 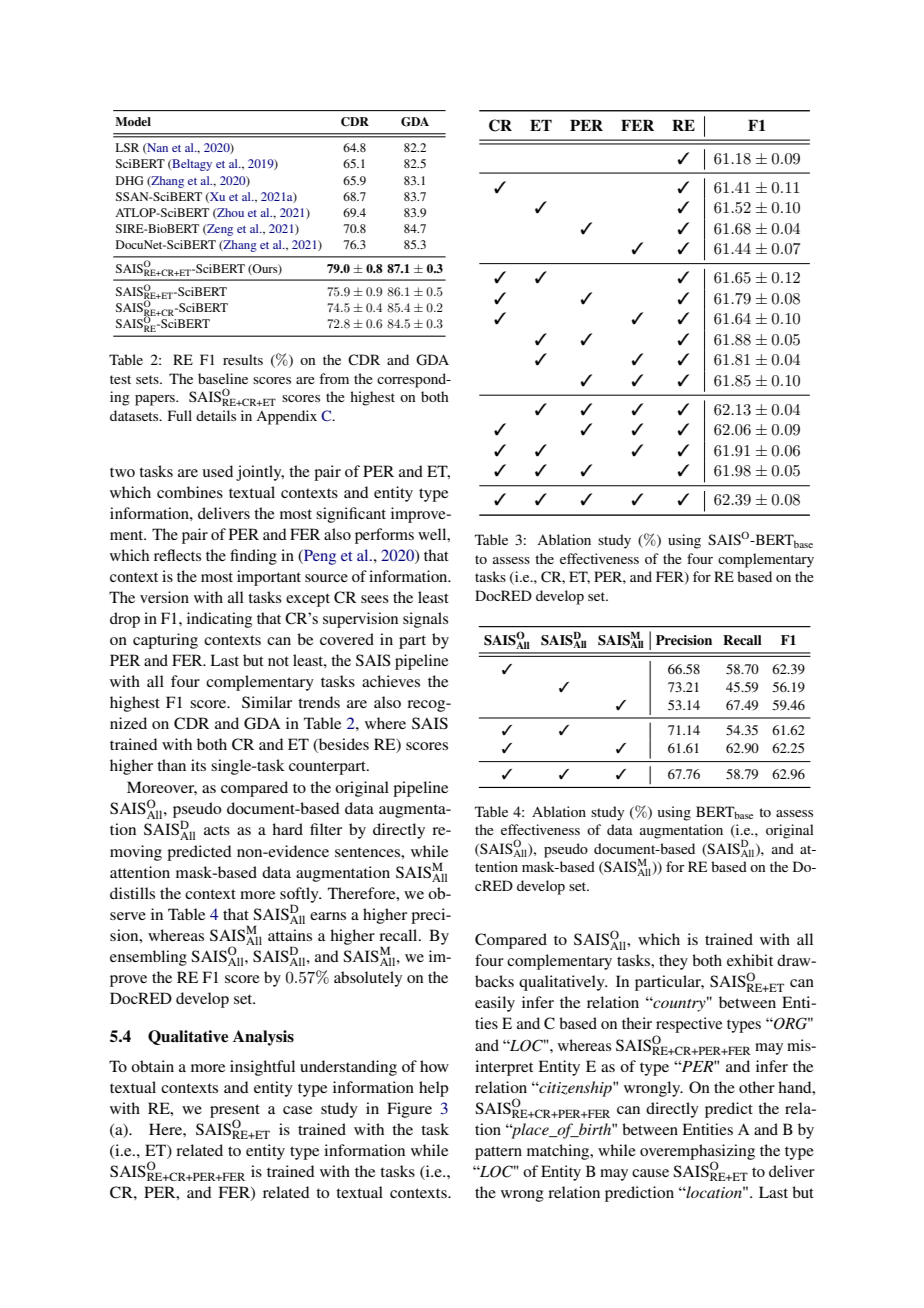 What do you see at coordinates (127, 147) in the page?
I see `LSR` at bounding box center [127, 147].
